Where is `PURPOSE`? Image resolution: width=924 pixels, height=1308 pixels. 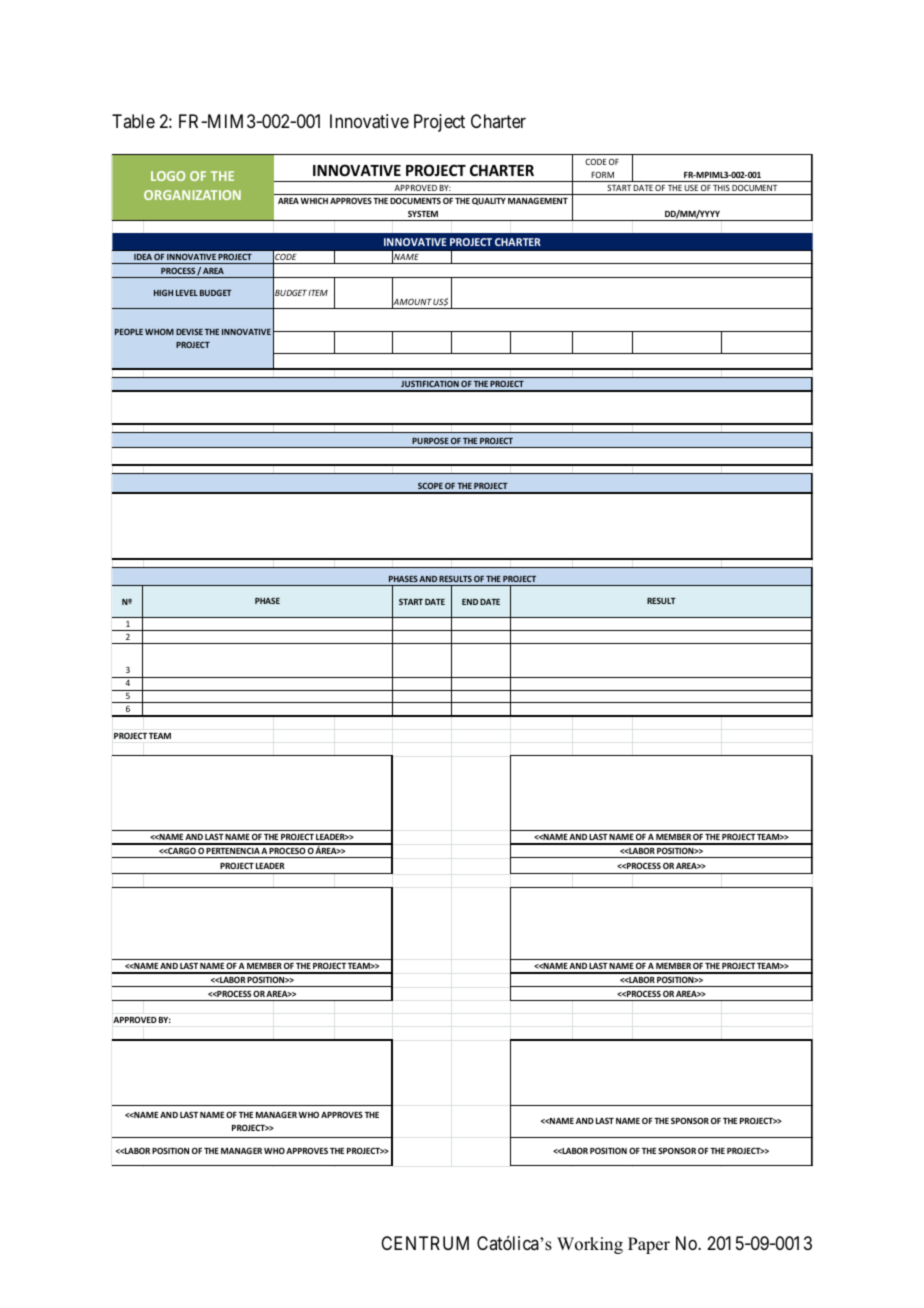
PURPOSE is located at coordinates (430, 441).
